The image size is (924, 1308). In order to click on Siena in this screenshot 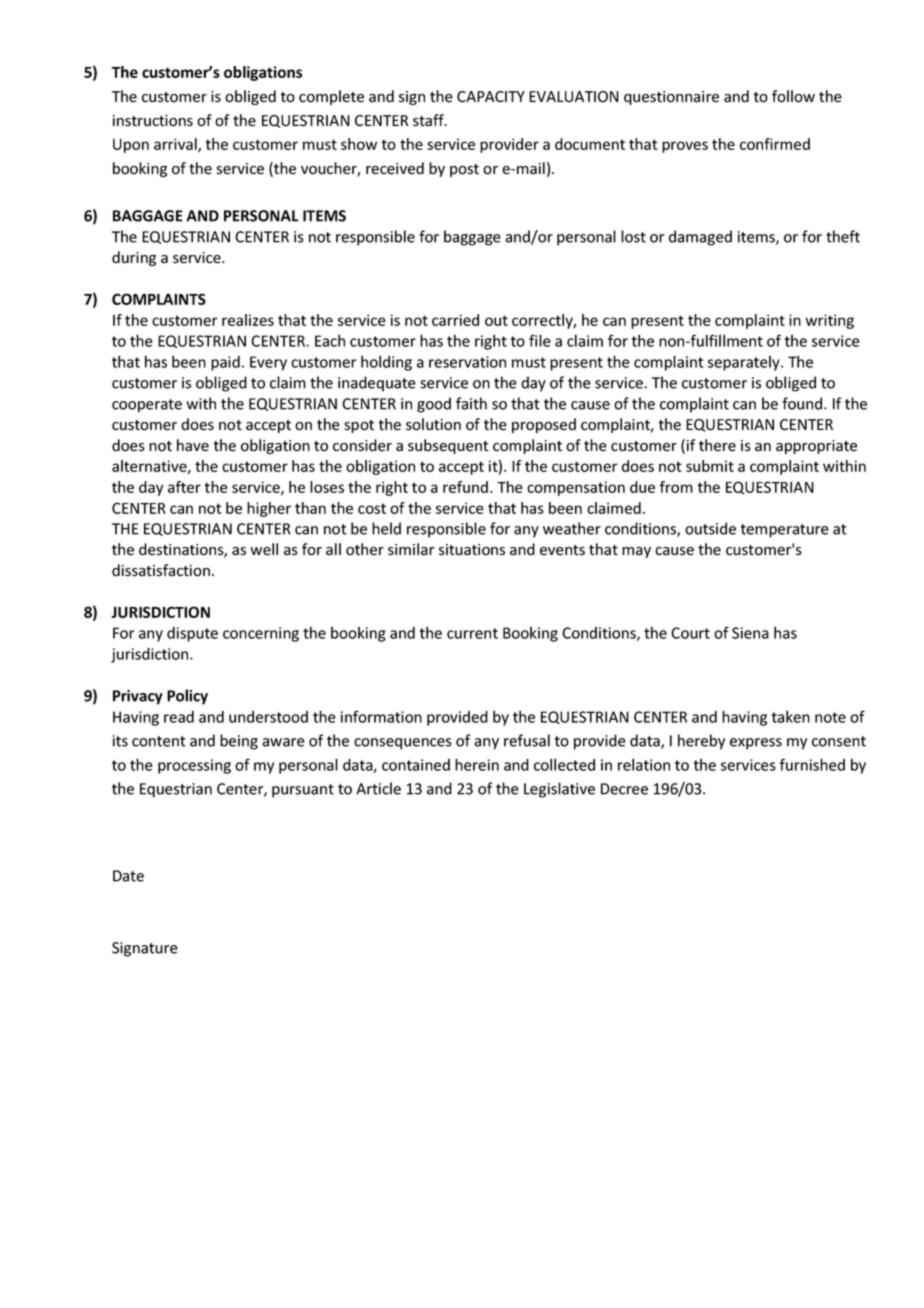, I will do `click(750, 633)`.
